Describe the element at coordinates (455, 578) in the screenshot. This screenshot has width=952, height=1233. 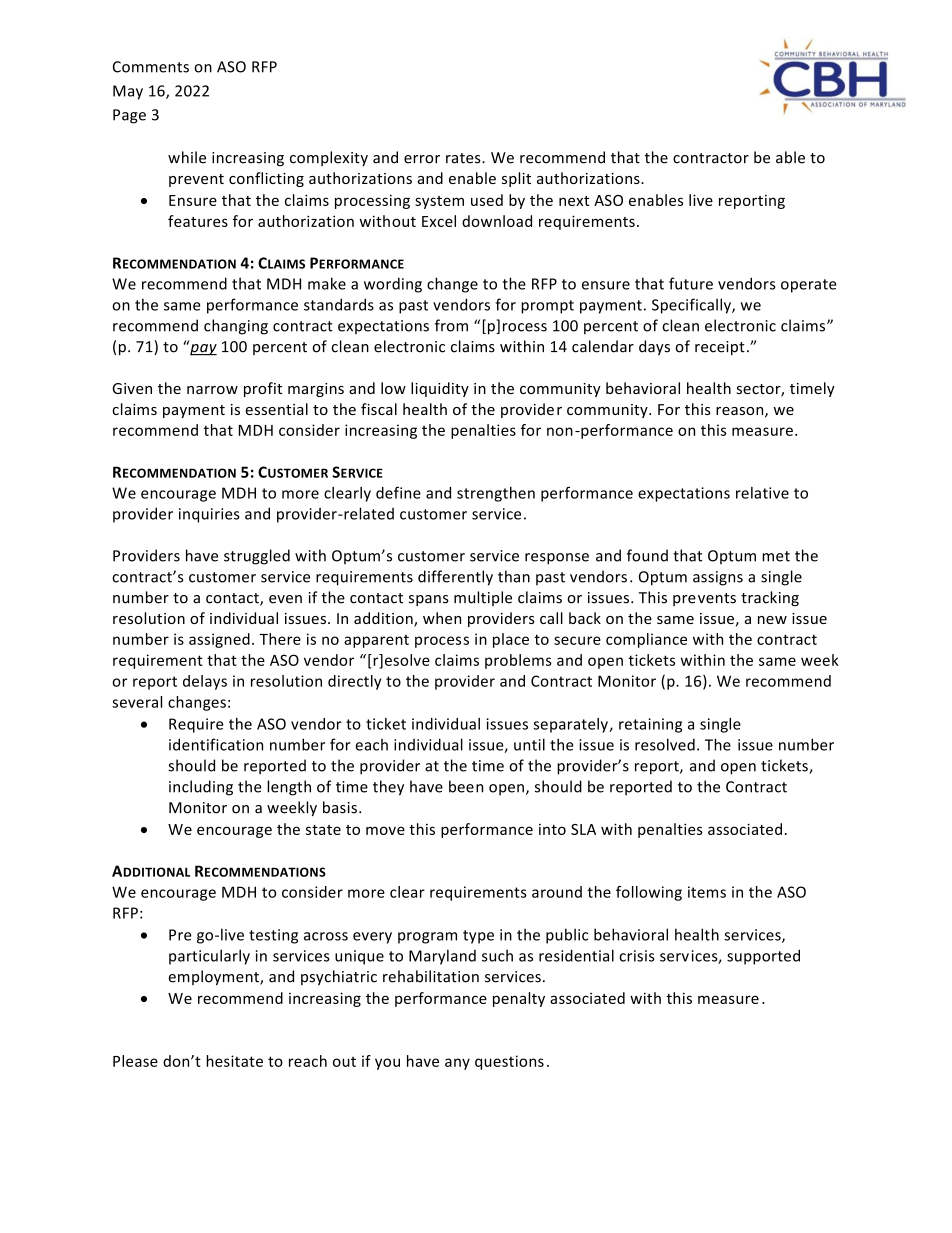
I see `differently` at that location.
